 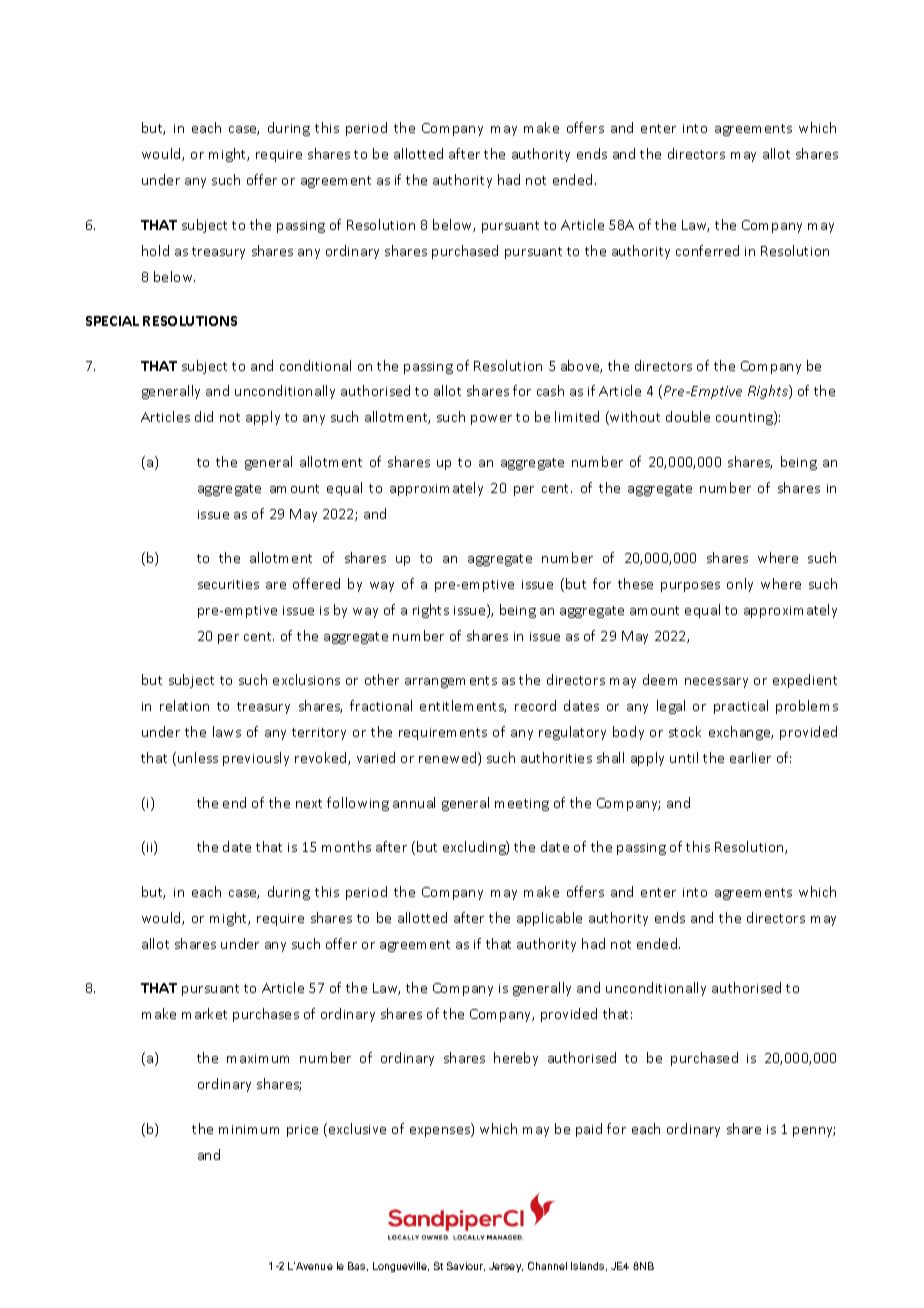 I want to click on unless, so click(x=198, y=757).
